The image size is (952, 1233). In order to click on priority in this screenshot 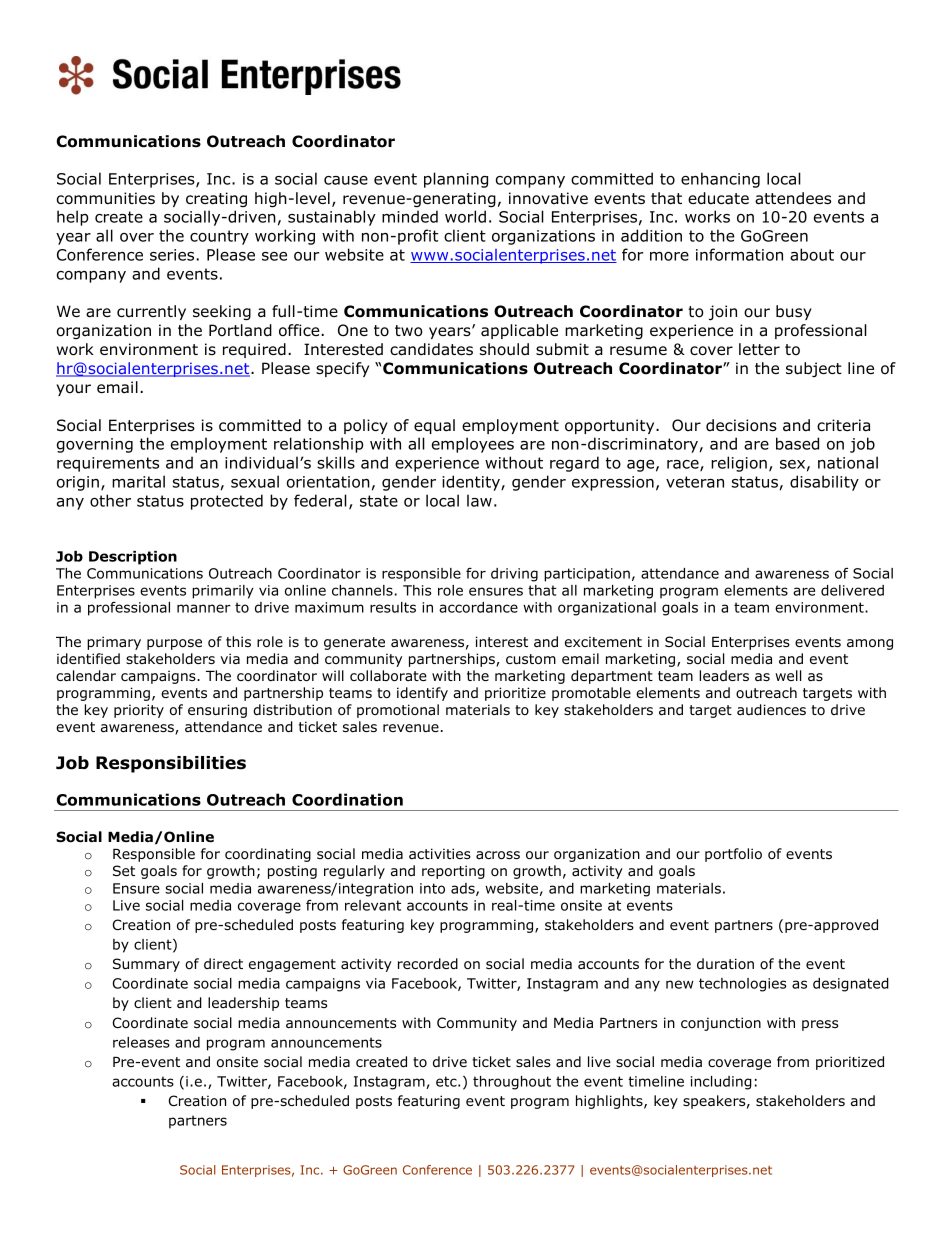, I will do `click(139, 711)`.
